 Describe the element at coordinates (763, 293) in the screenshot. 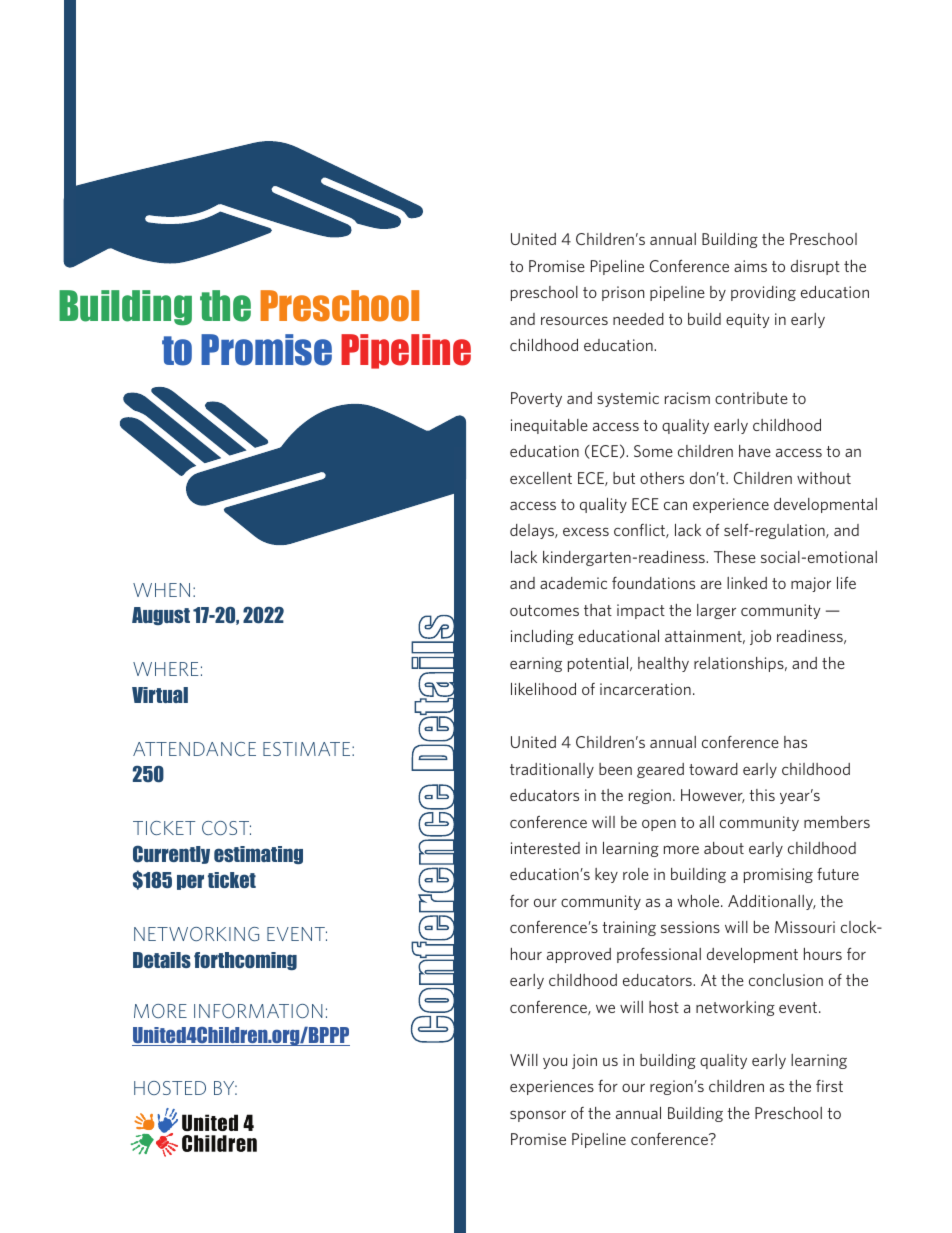

I see `providing` at that location.
